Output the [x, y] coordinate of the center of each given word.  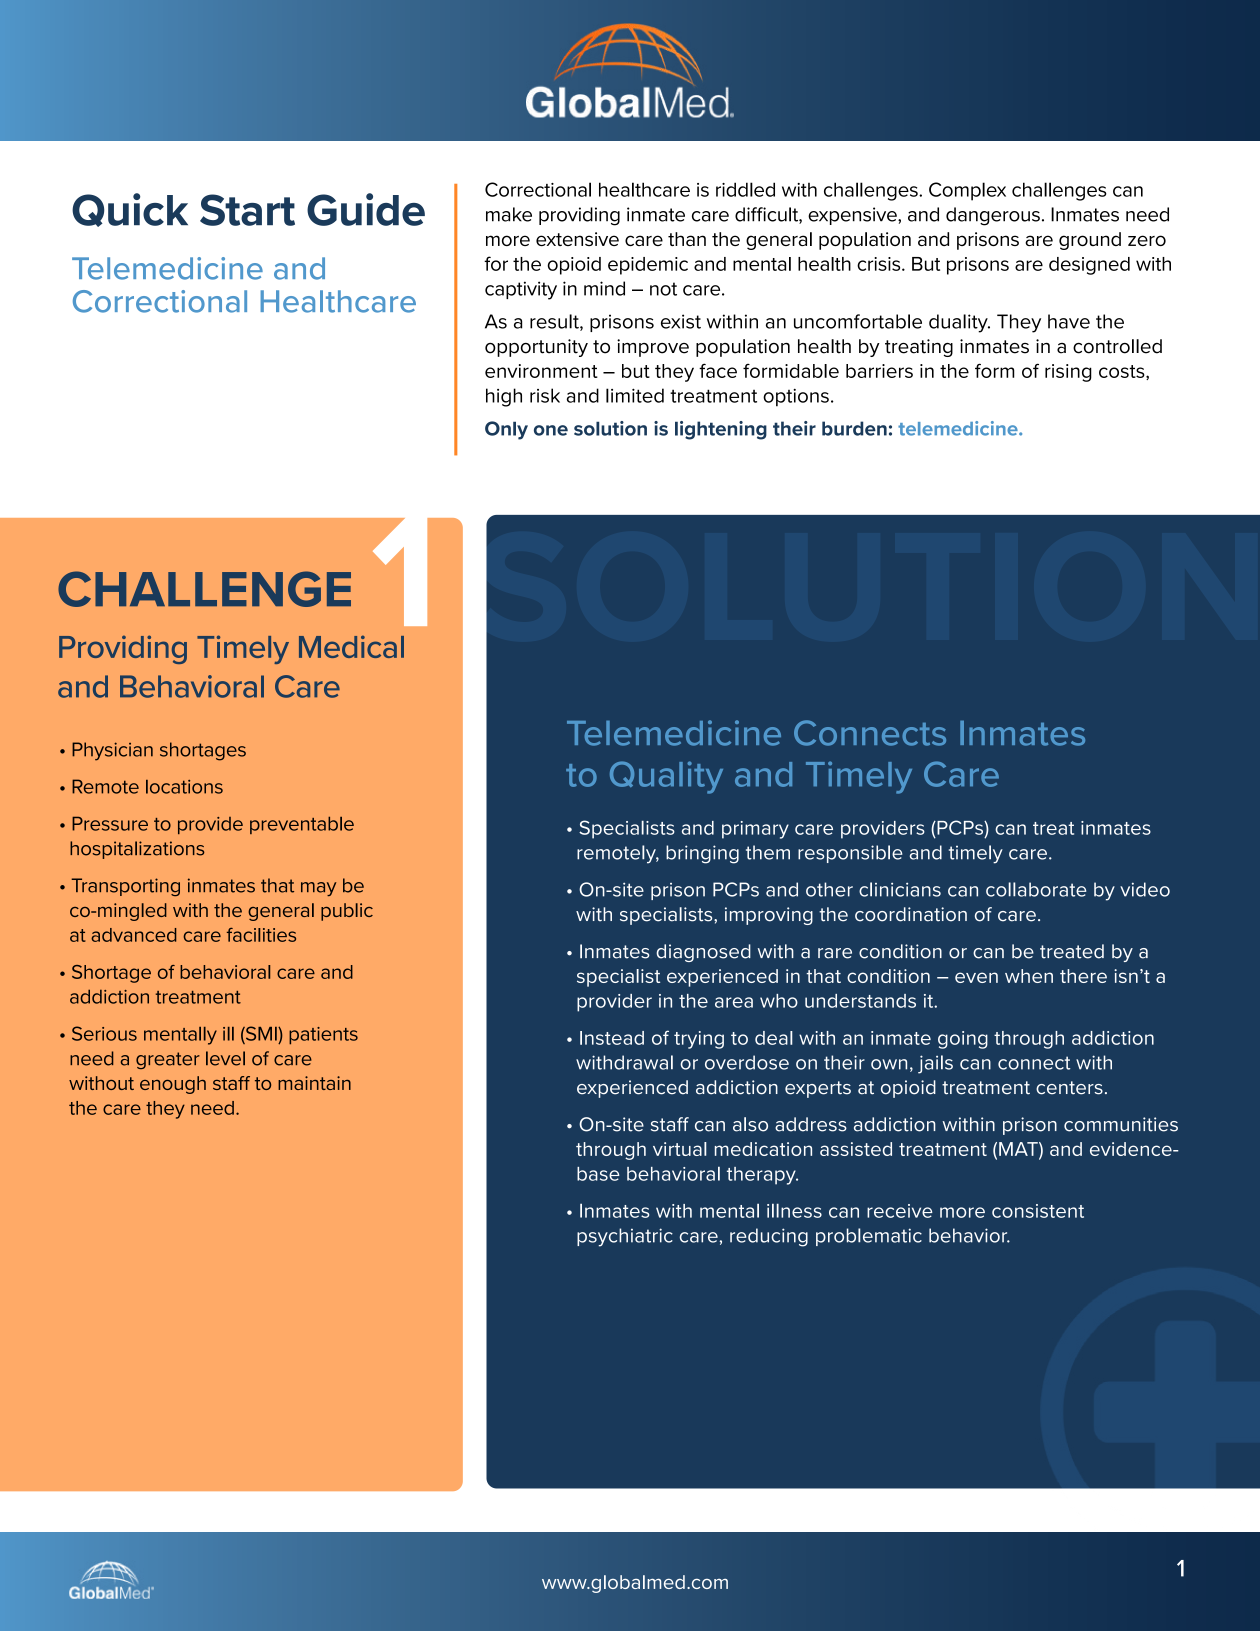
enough [173, 1085]
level [225, 1058]
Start [247, 210]
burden [854, 428]
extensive [577, 239]
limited [635, 395]
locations [184, 787]
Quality [666, 777]
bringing [702, 854]
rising [1068, 373]
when [1029, 976]
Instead [612, 1038]
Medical [351, 646]
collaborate [1036, 889]
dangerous [993, 216]
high [504, 397]
